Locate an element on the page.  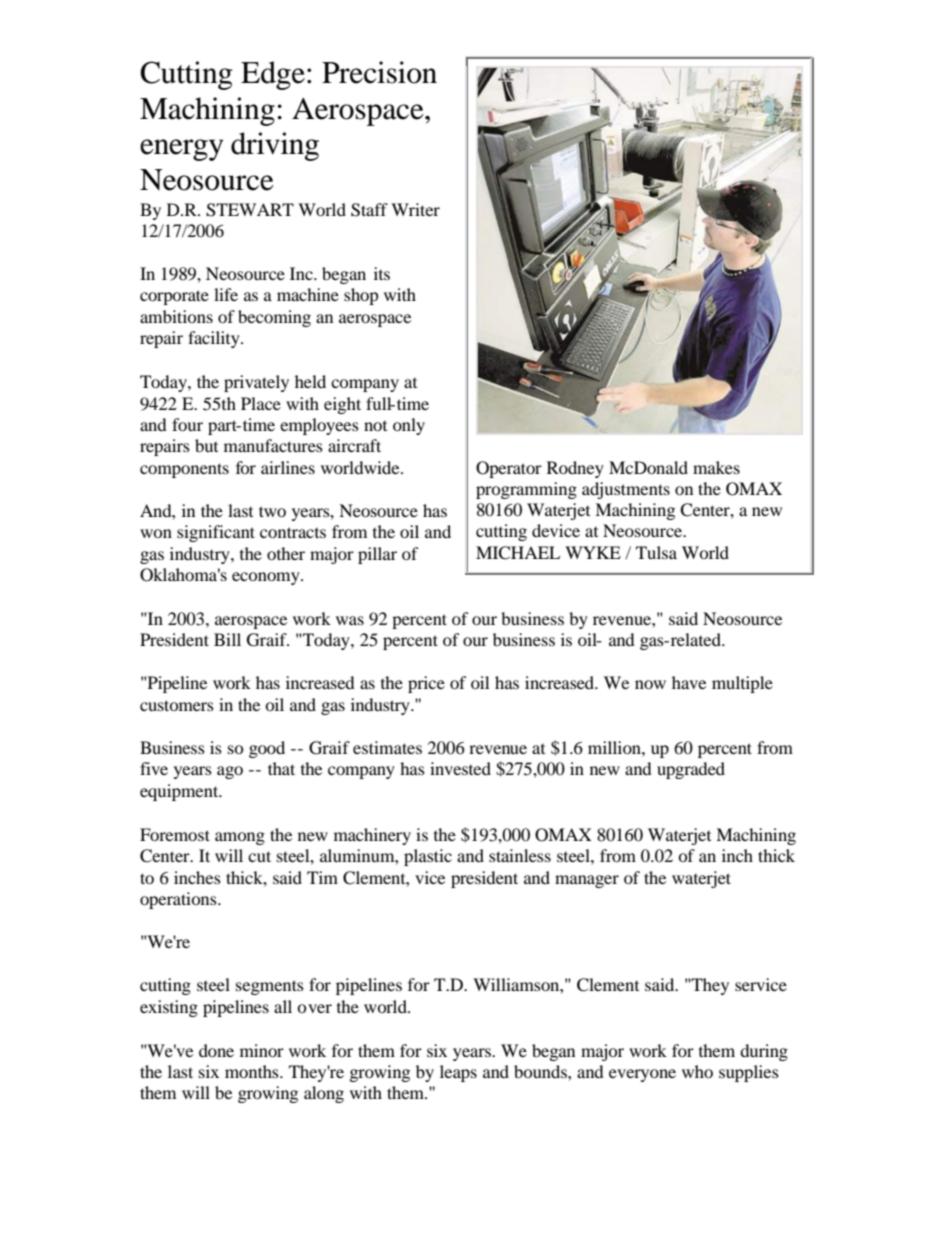
only is located at coordinates (409, 426).
